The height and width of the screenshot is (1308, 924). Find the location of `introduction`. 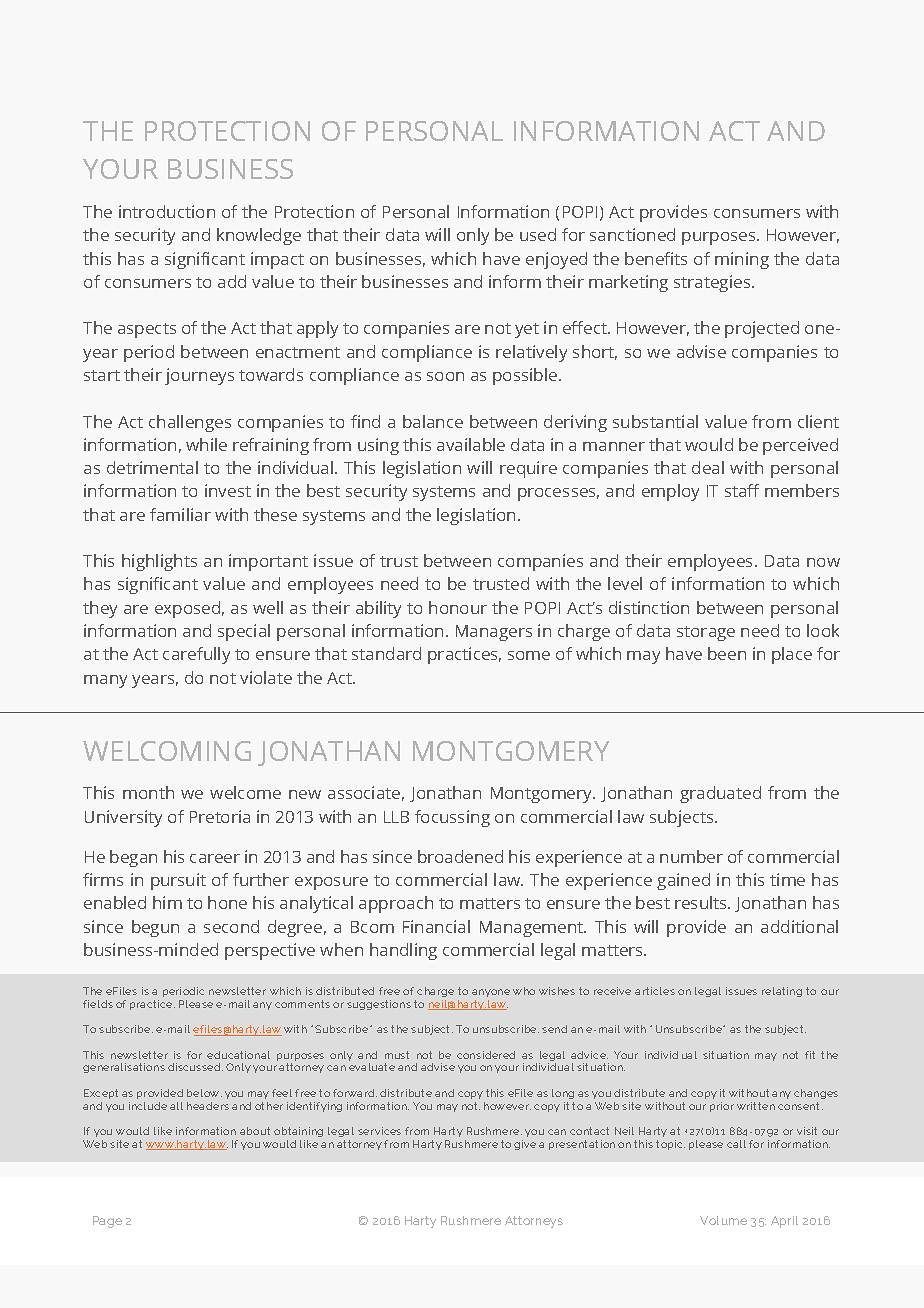

introduction is located at coordinates (167, 211).
